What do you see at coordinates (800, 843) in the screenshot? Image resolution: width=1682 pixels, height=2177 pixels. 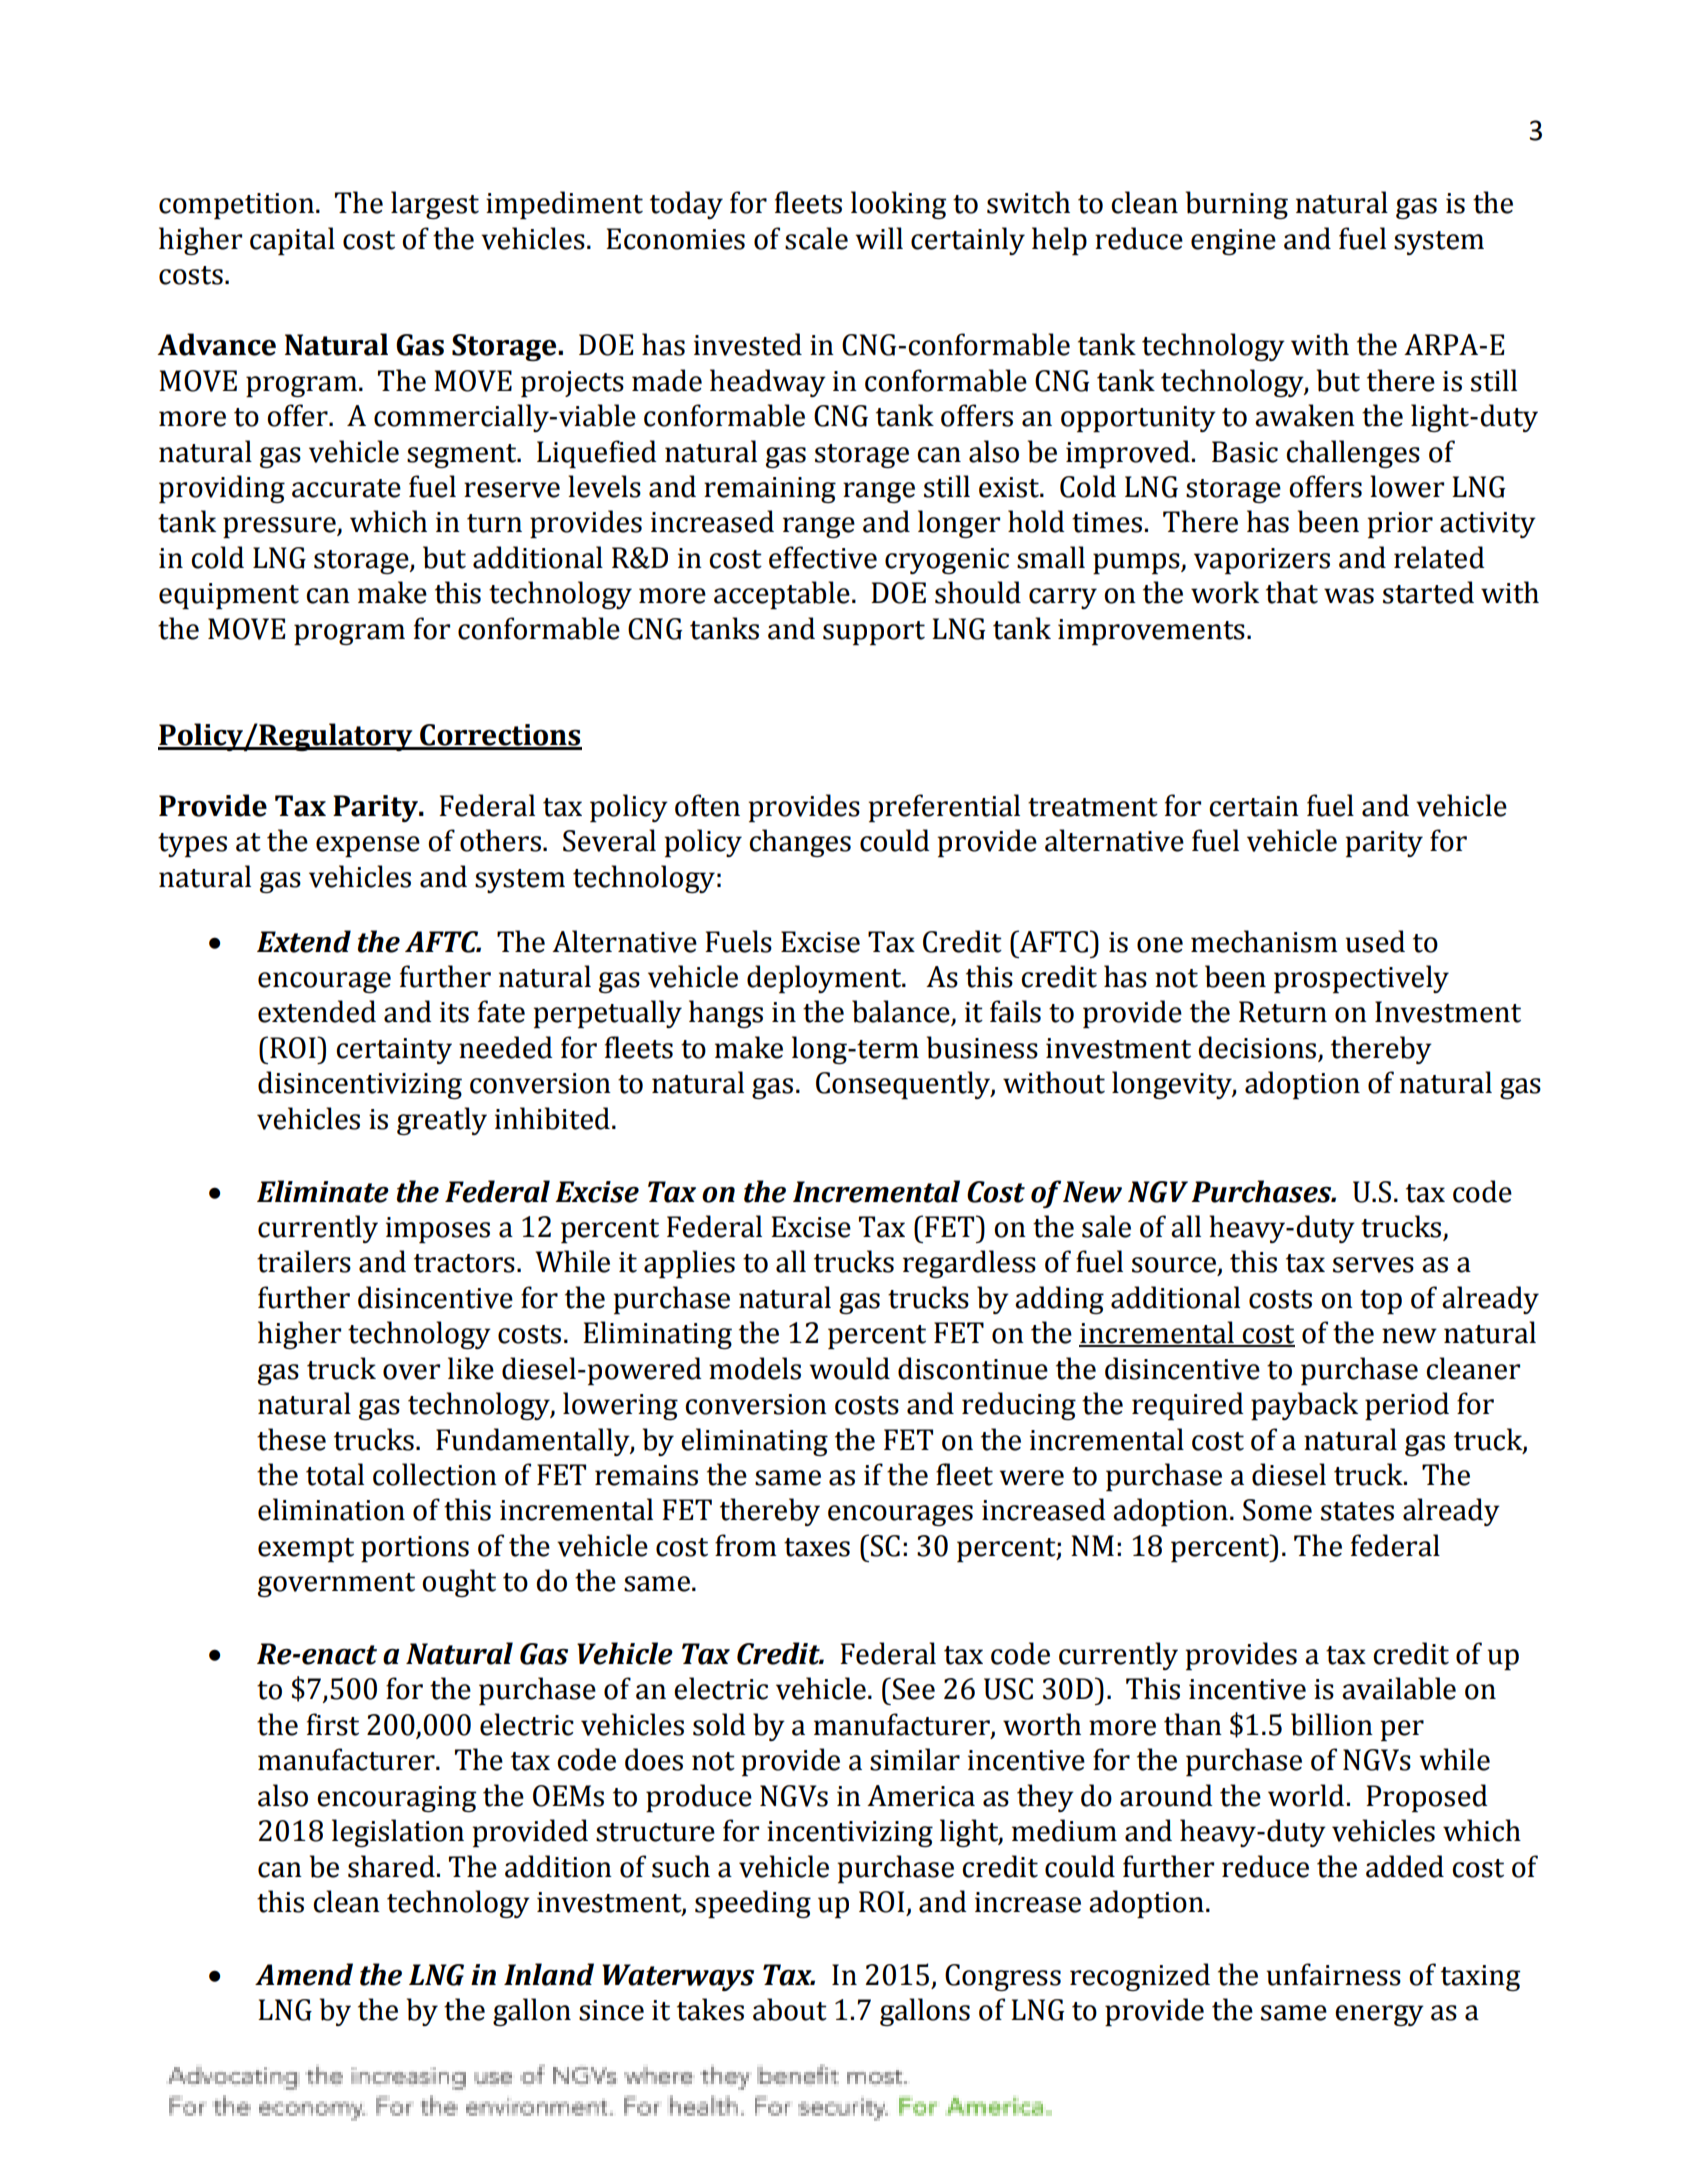 I see `changes` at bounding box center [800, 843].
